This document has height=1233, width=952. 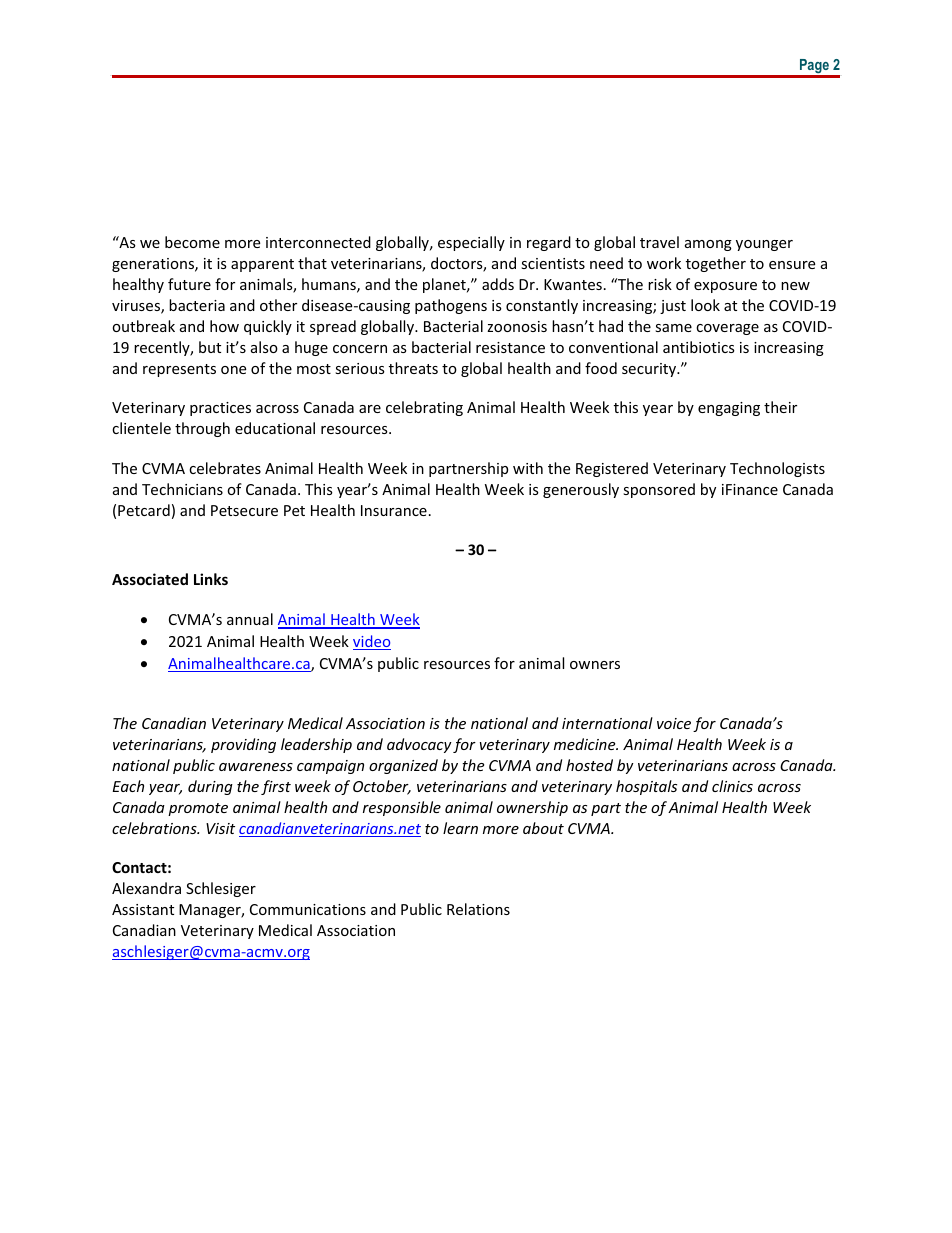 What do you see at coordinates (478, 909) in the document?
I see `Relations` at bounding box center [478, 909].
